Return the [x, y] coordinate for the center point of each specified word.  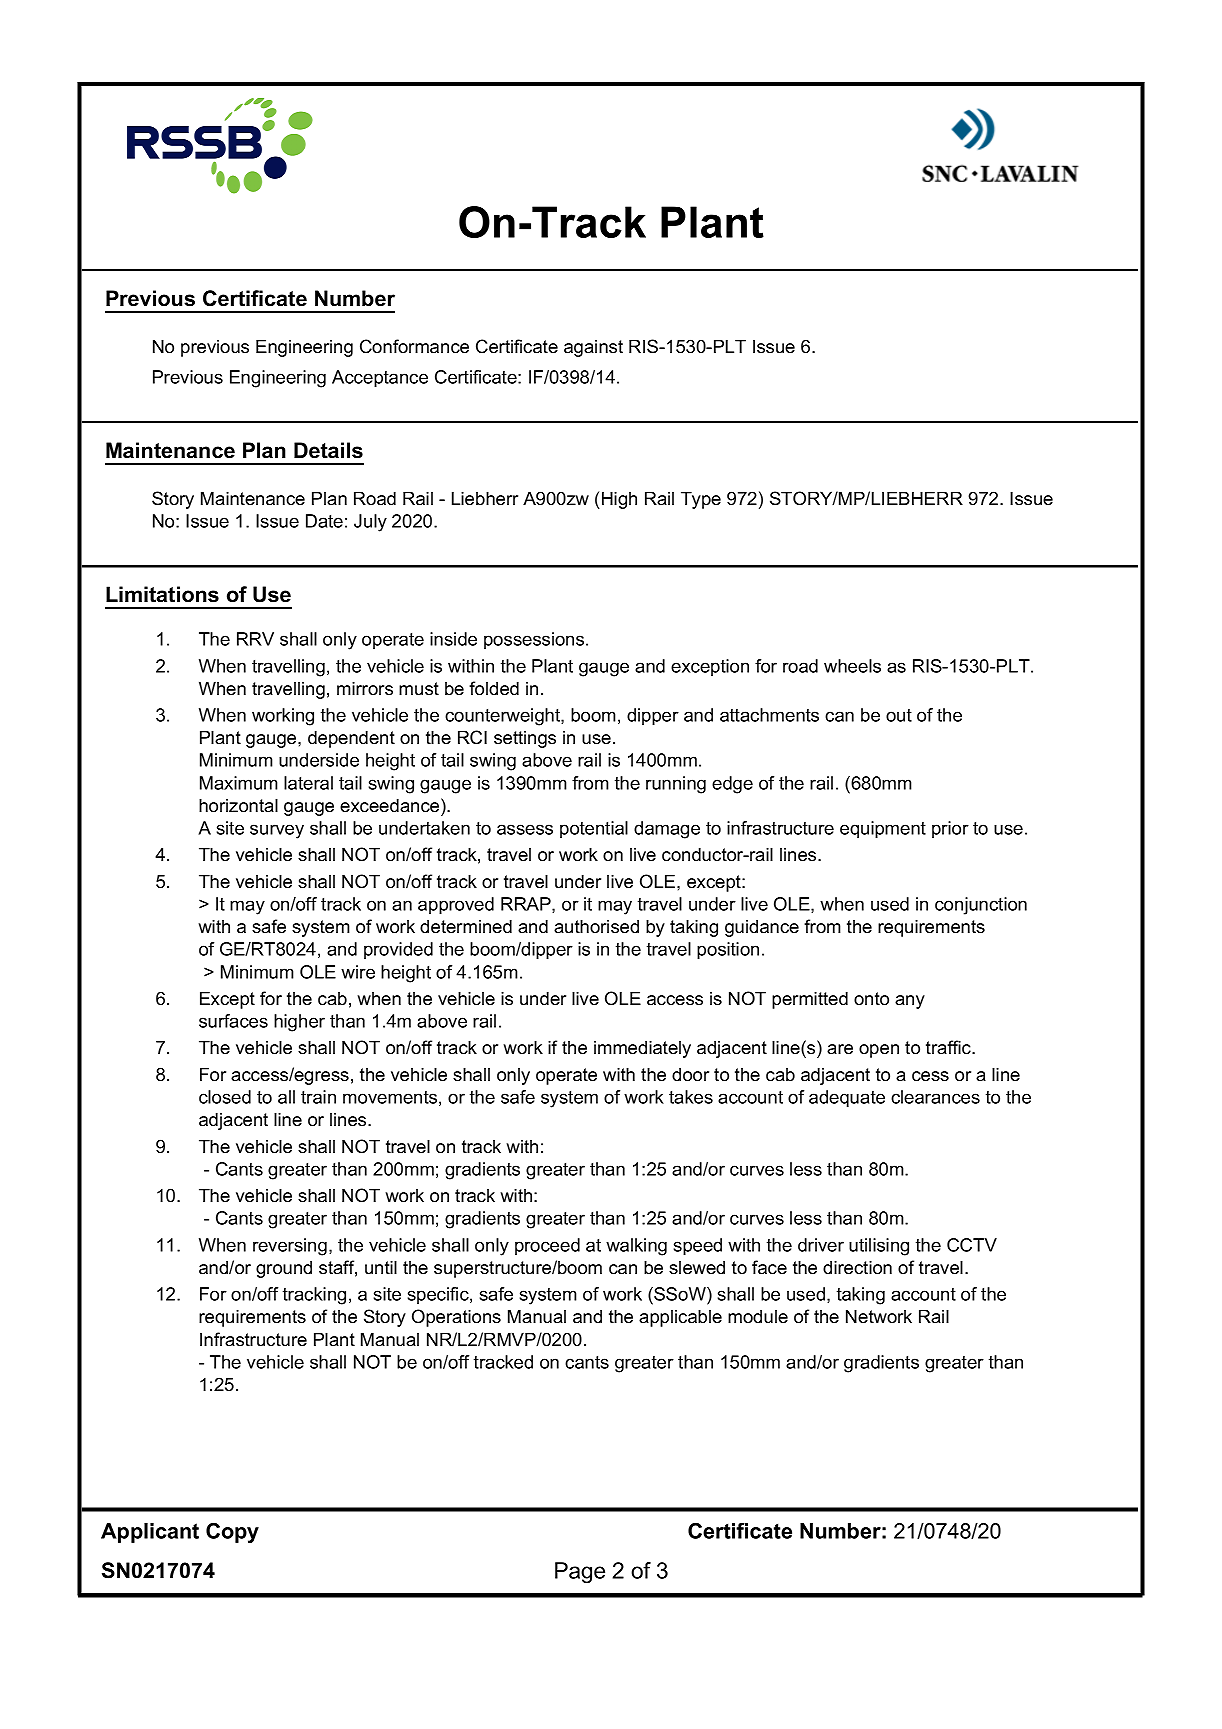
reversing [290, 1247]
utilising [879, 1247]
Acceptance [380, 378]
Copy [232, 1533]
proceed [547, 1246]
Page [580, 1573]
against [593, 348]
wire [358, 972]
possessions [535, 640]
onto [871, 999]
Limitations [162, 594]
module [758, 1316]
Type [701, 500]
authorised [596, 926]
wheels [852, 666]
